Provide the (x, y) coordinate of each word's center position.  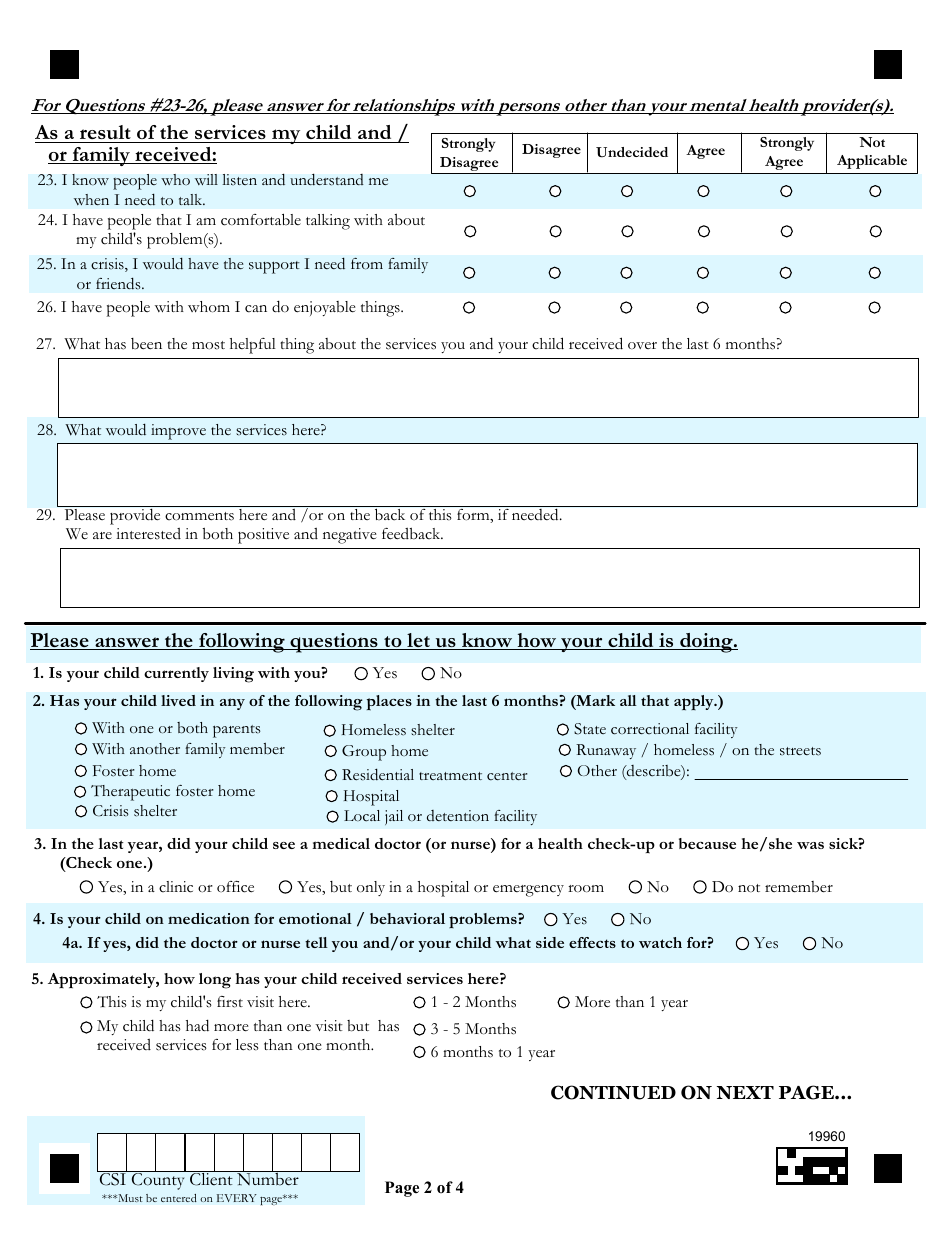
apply (695, 703)
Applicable (872, 162)
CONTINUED (613, 1092)
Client (211, 1178)
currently (176, 674)
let (418, 641)
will (206, 180)
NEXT (745, 1092)
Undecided (632, 152)
